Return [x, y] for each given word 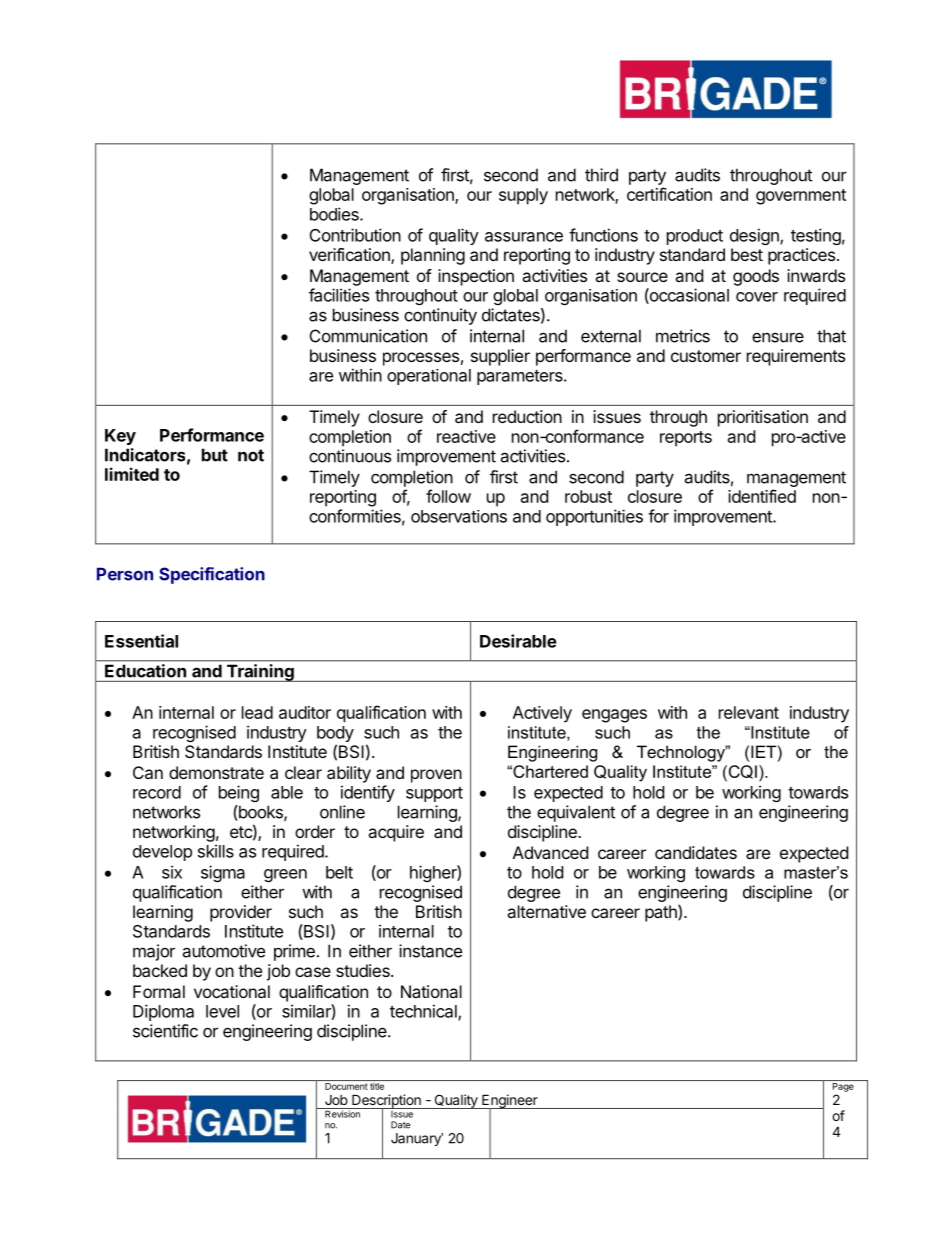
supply [523, 196]
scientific [165, 1031]
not [251, 455]
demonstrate [216, 772]
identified [762, 496]
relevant [749, 712]
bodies [335, 214]
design [755, 236]
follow [448, 496]
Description [386, 1102]
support [434, 794]
